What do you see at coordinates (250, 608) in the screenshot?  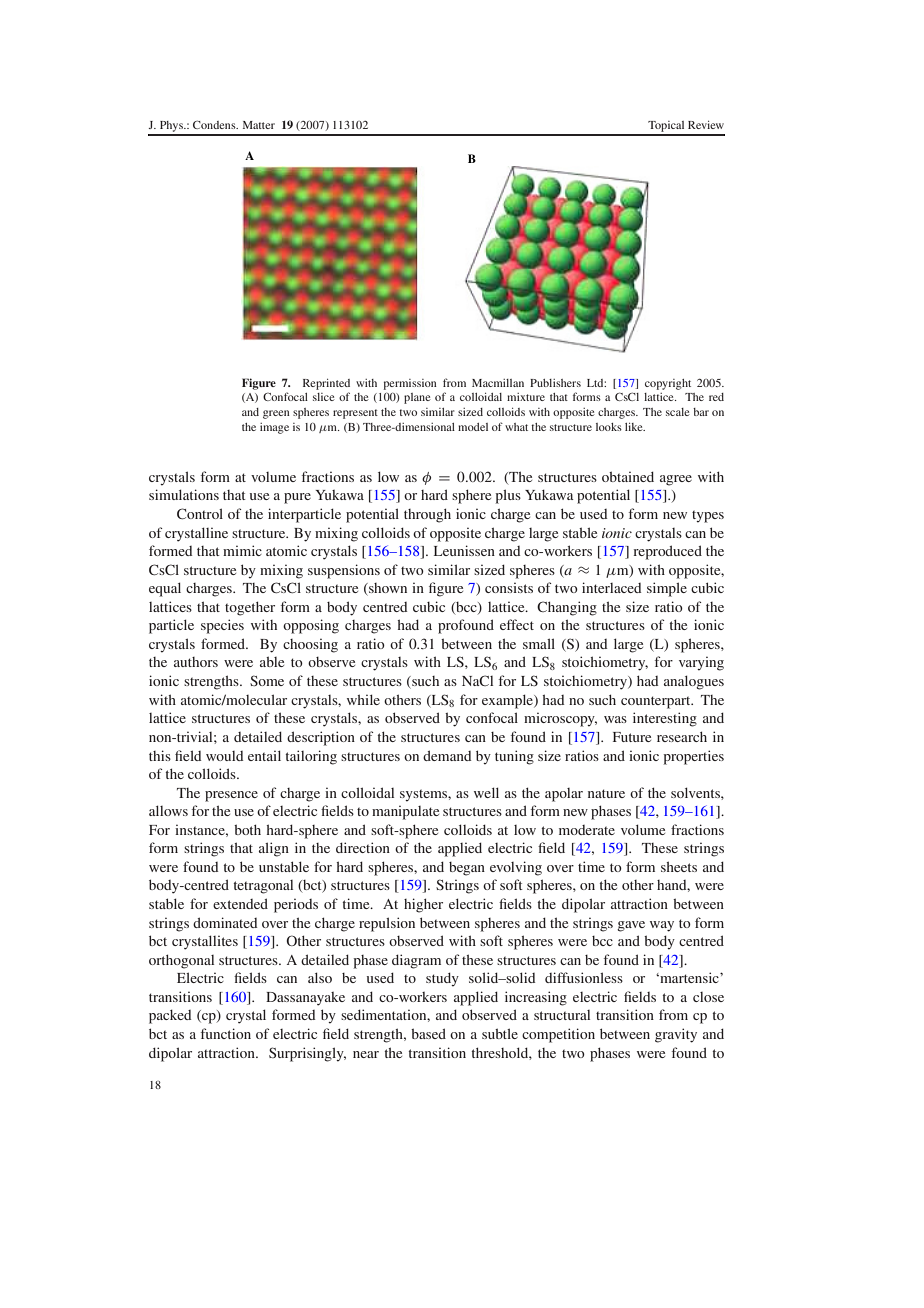 I see `together` at bounding box center [250, 608].
